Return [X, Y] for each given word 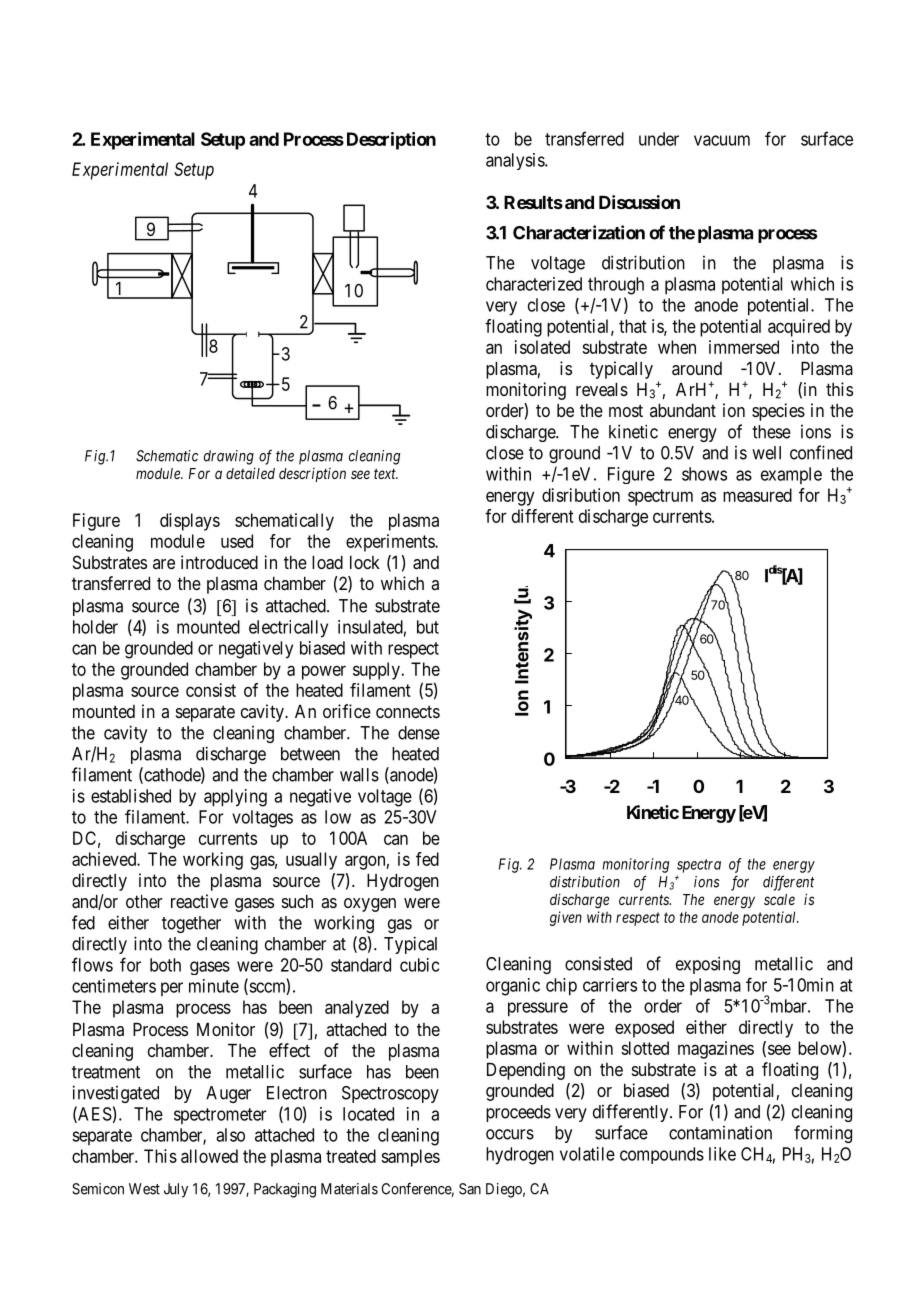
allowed [209, 1156]
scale [779, 899]
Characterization [579, 232]
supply [376, 671]
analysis [516, 161]
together [191, 924]
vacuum [722, 140]
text [386, 474]
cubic [419, 965]
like [722, 1154]
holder [95, 627]
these [771, 432]
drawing [229, 457]
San [470, 1189]
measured [757, 495]
